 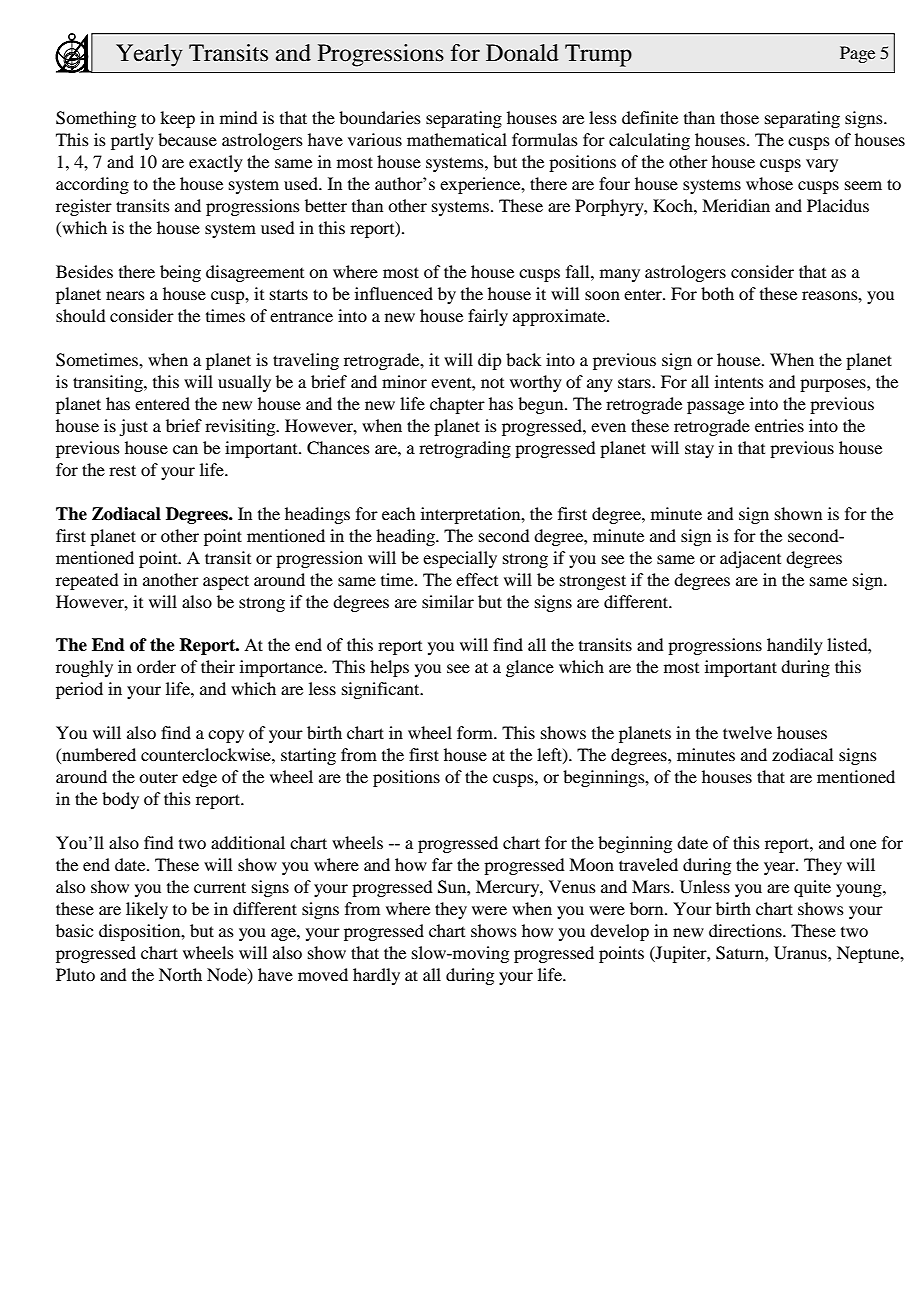 What do you see at coordinates (739, 117) in the page?
I see `those` at bounding box center [739, 117].
